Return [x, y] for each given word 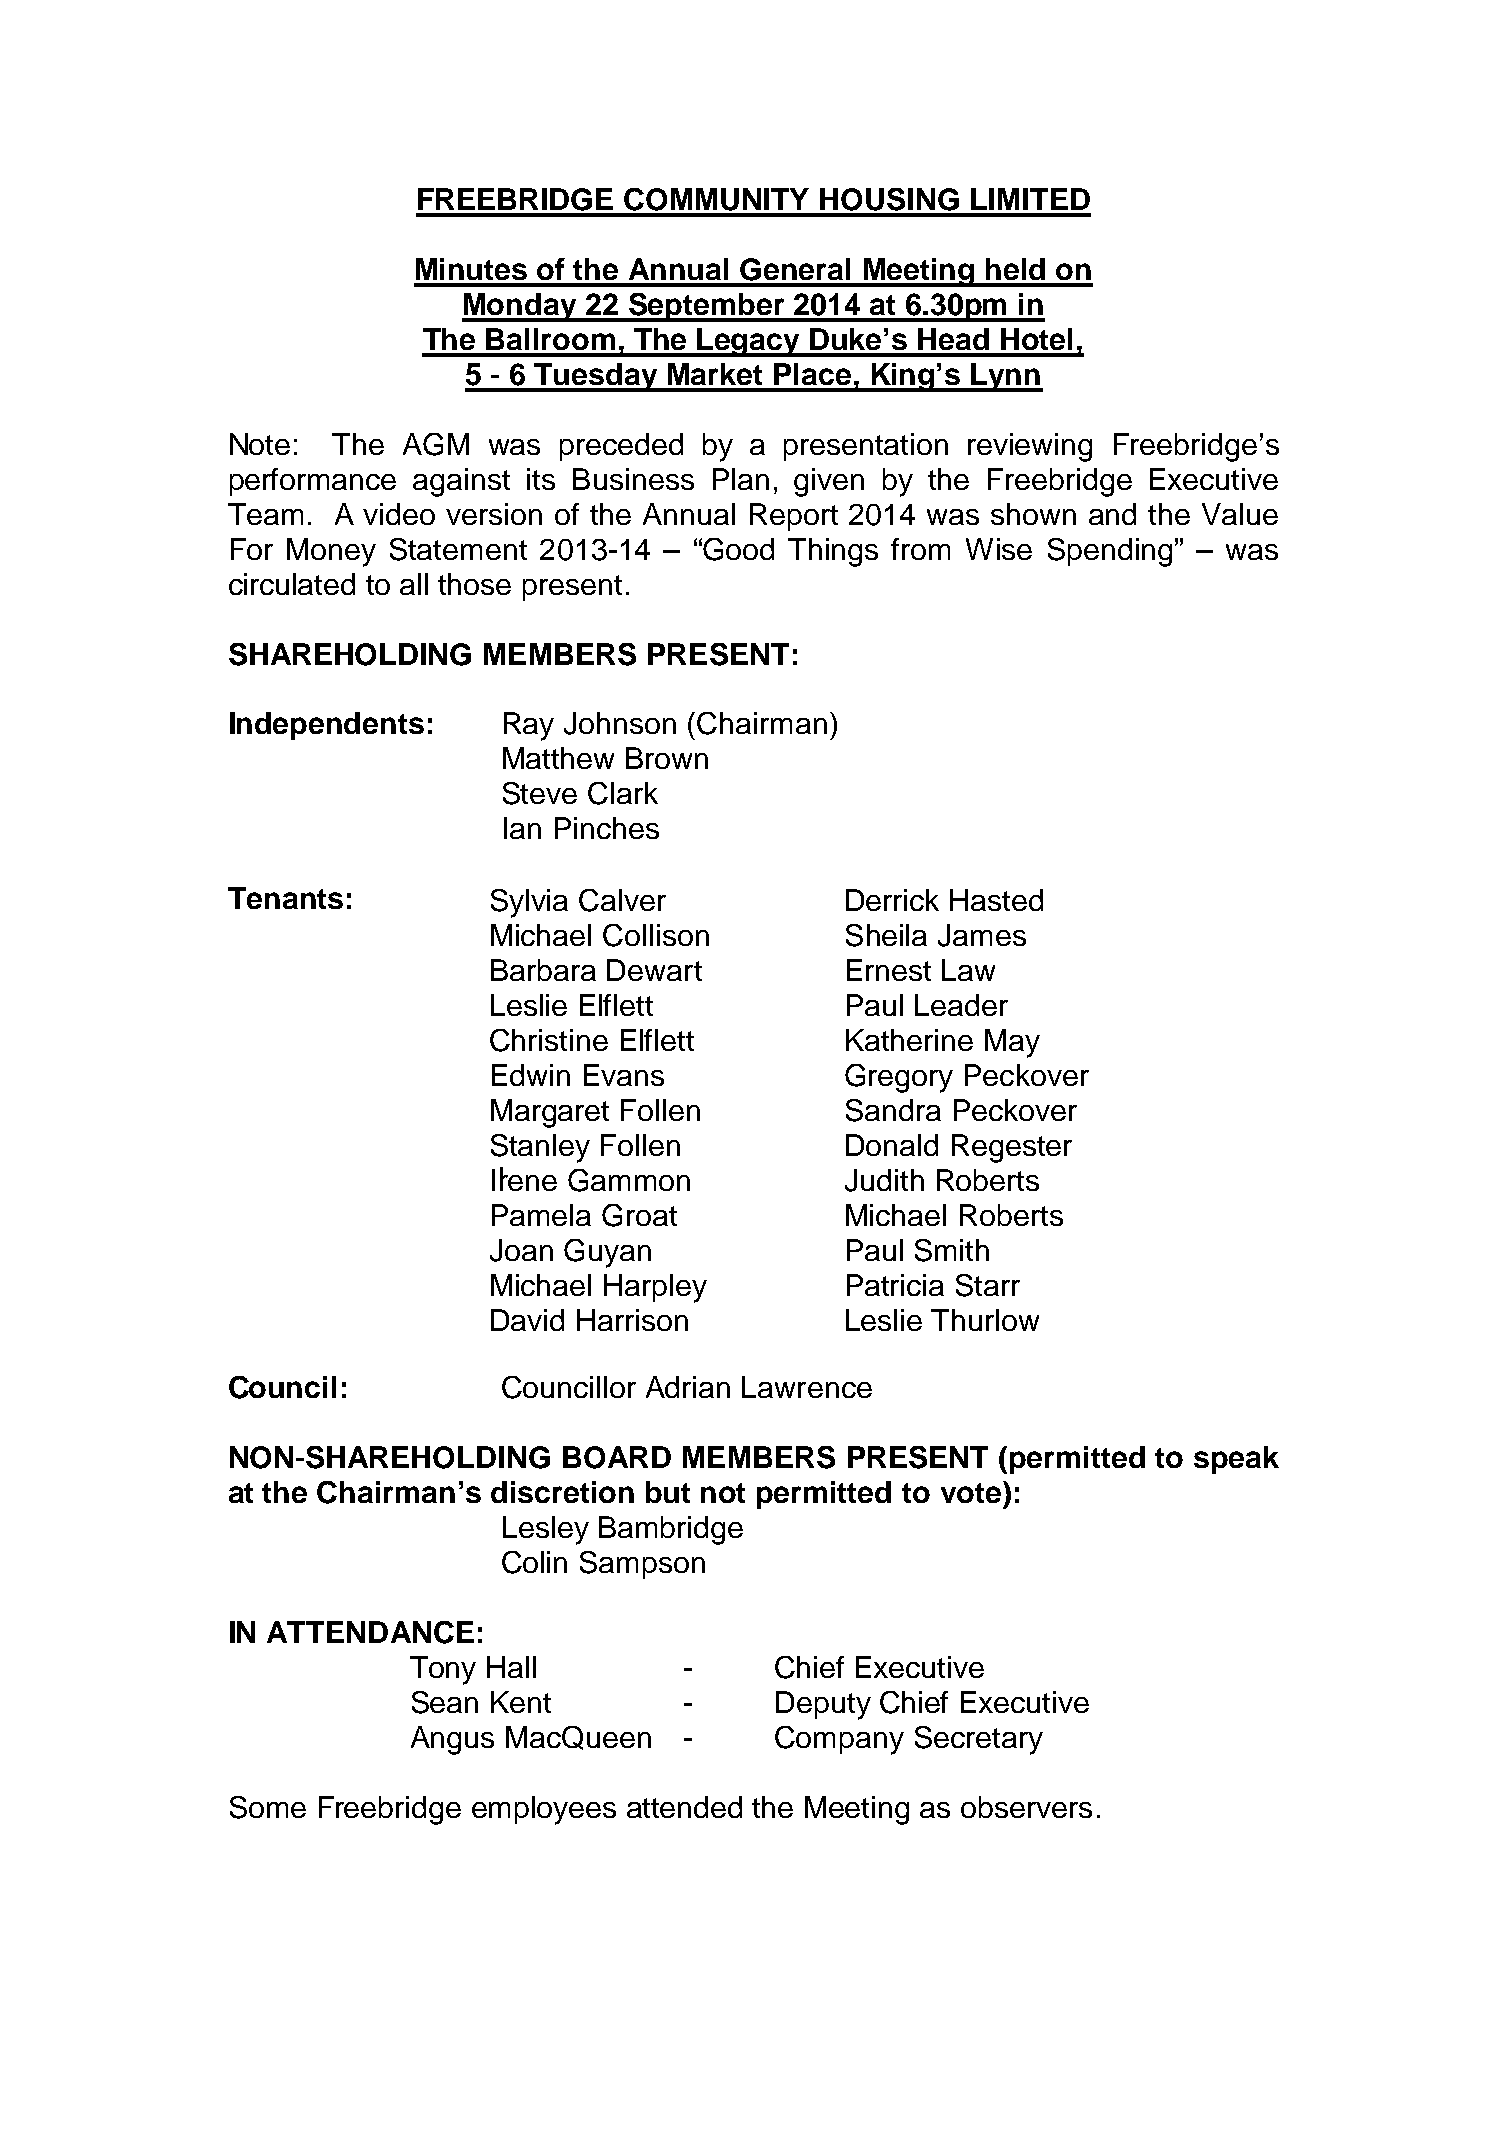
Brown [667, 758]
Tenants [285, 898]
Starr [988, 1285]
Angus [452, 1740]
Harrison [632, 1320]
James [982, 935]
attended [684, 1807]
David [527, 1320]
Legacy [749, 342]
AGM [436, 444]
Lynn [1006, 377]
